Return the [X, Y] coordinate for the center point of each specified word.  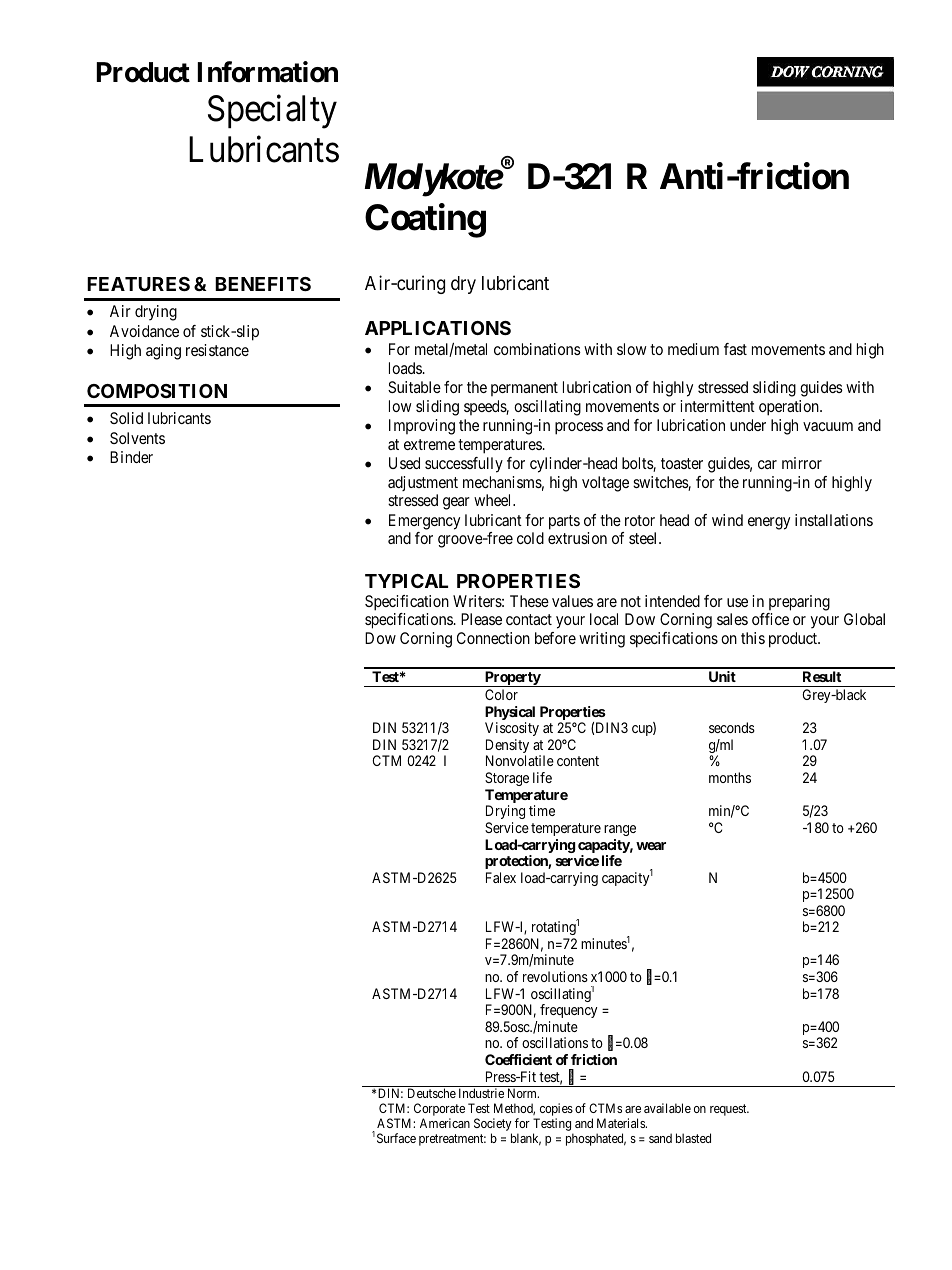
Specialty [272, 112]
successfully [464, 465]
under [748, 425]
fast [735, 349]
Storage [507, 779]
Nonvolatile [520, 760]
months [730, 777]
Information [267, 72]
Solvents [137, 438]
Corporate [439, 1111]
